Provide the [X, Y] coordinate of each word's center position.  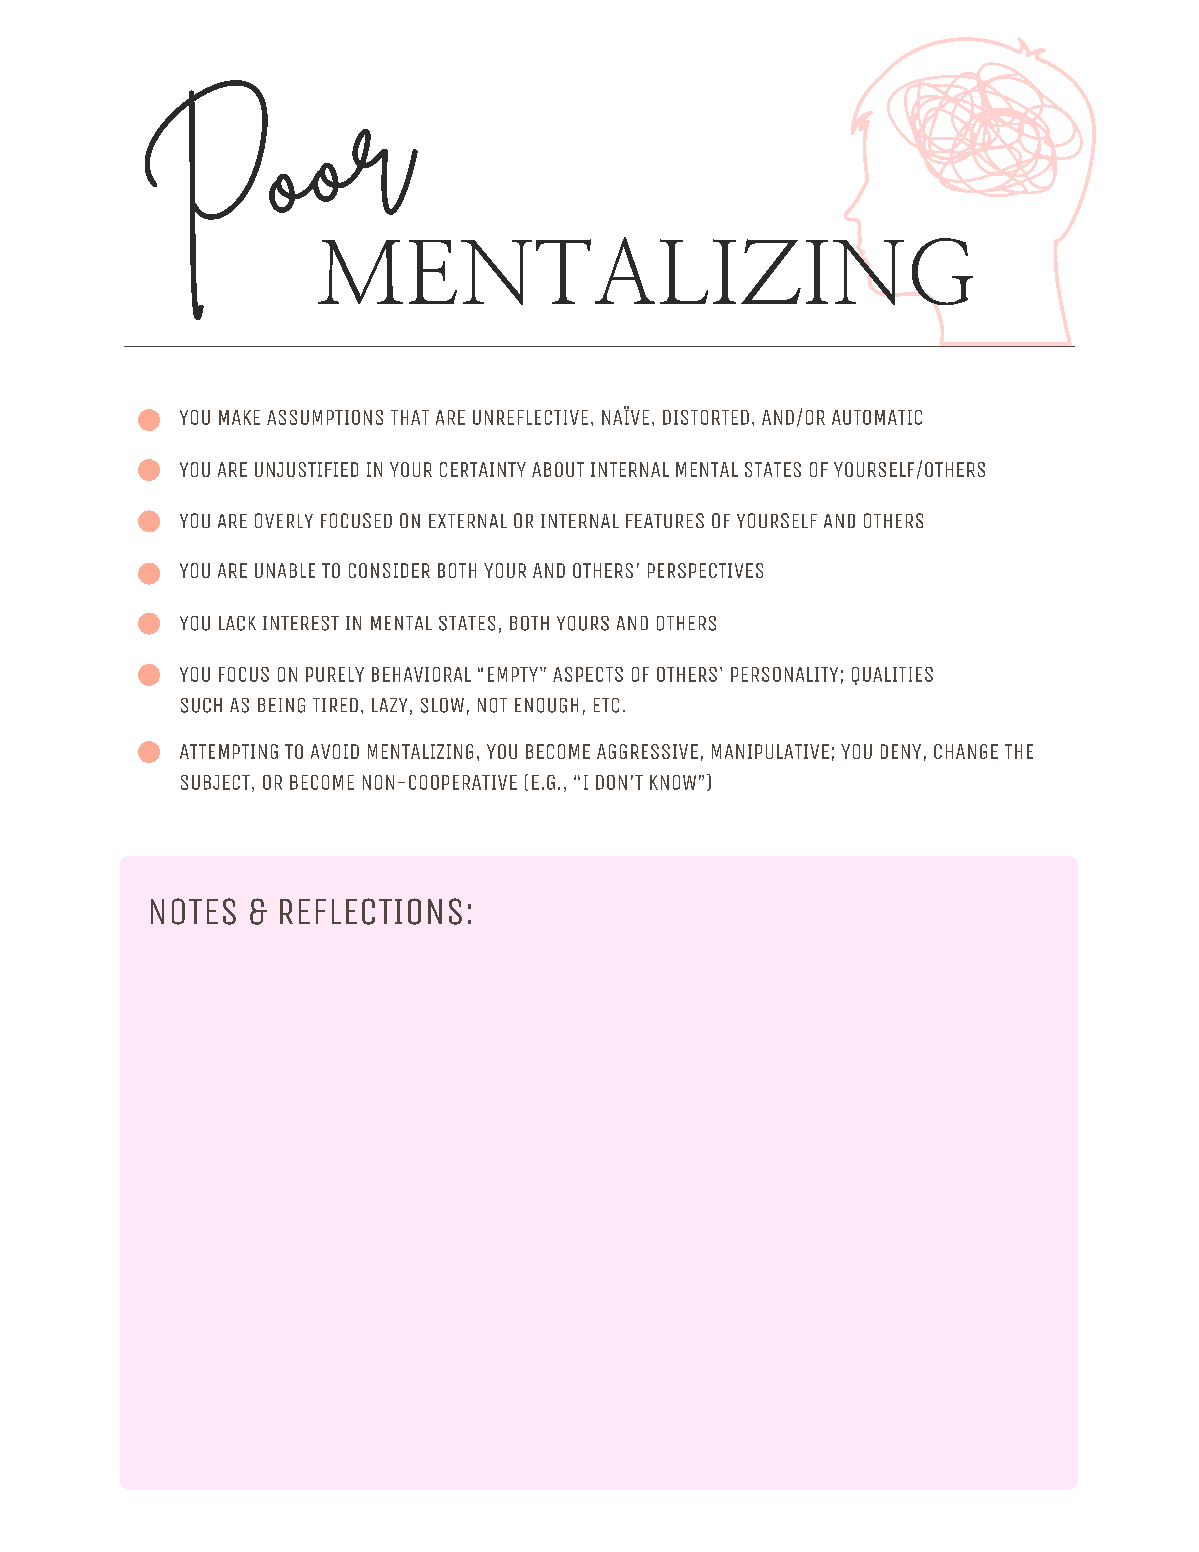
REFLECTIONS [371, 911]
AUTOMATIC [877, 417]
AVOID [335, 751]
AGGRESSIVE [647, 751]
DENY [901, 751]
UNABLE [285, 570]
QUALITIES [892, 676]
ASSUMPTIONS [325, 417]
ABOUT [558, 469]
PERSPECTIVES [705, 570]
